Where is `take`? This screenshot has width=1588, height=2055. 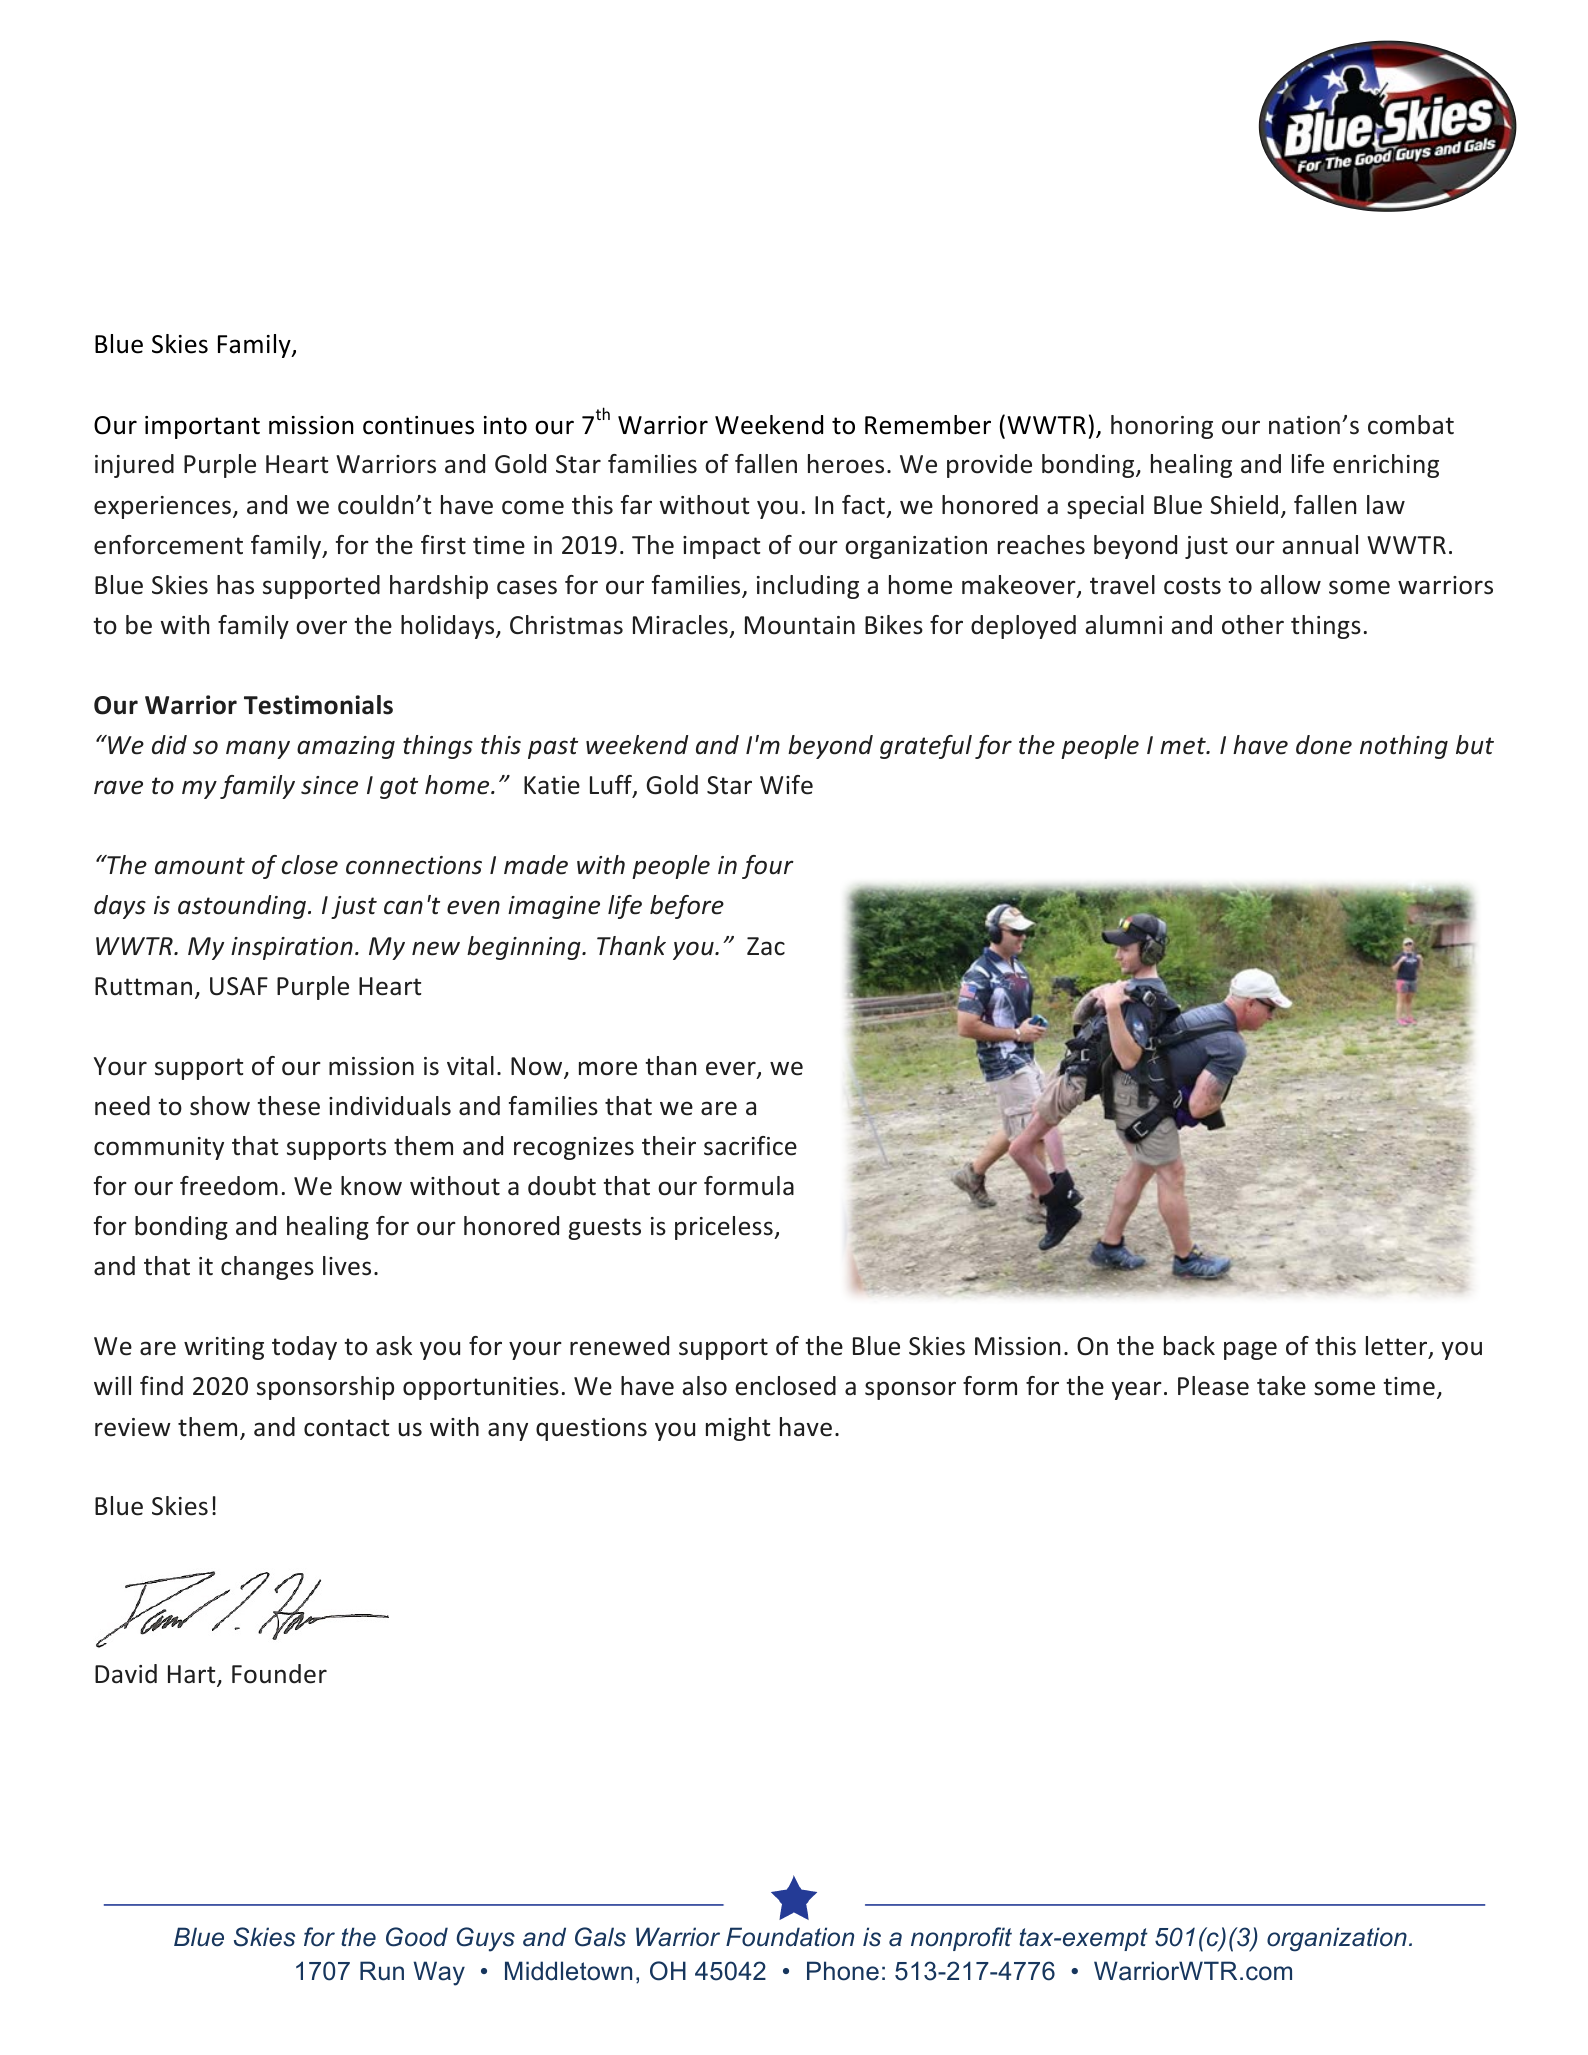
take is located at coordinates (1281, 1386).
